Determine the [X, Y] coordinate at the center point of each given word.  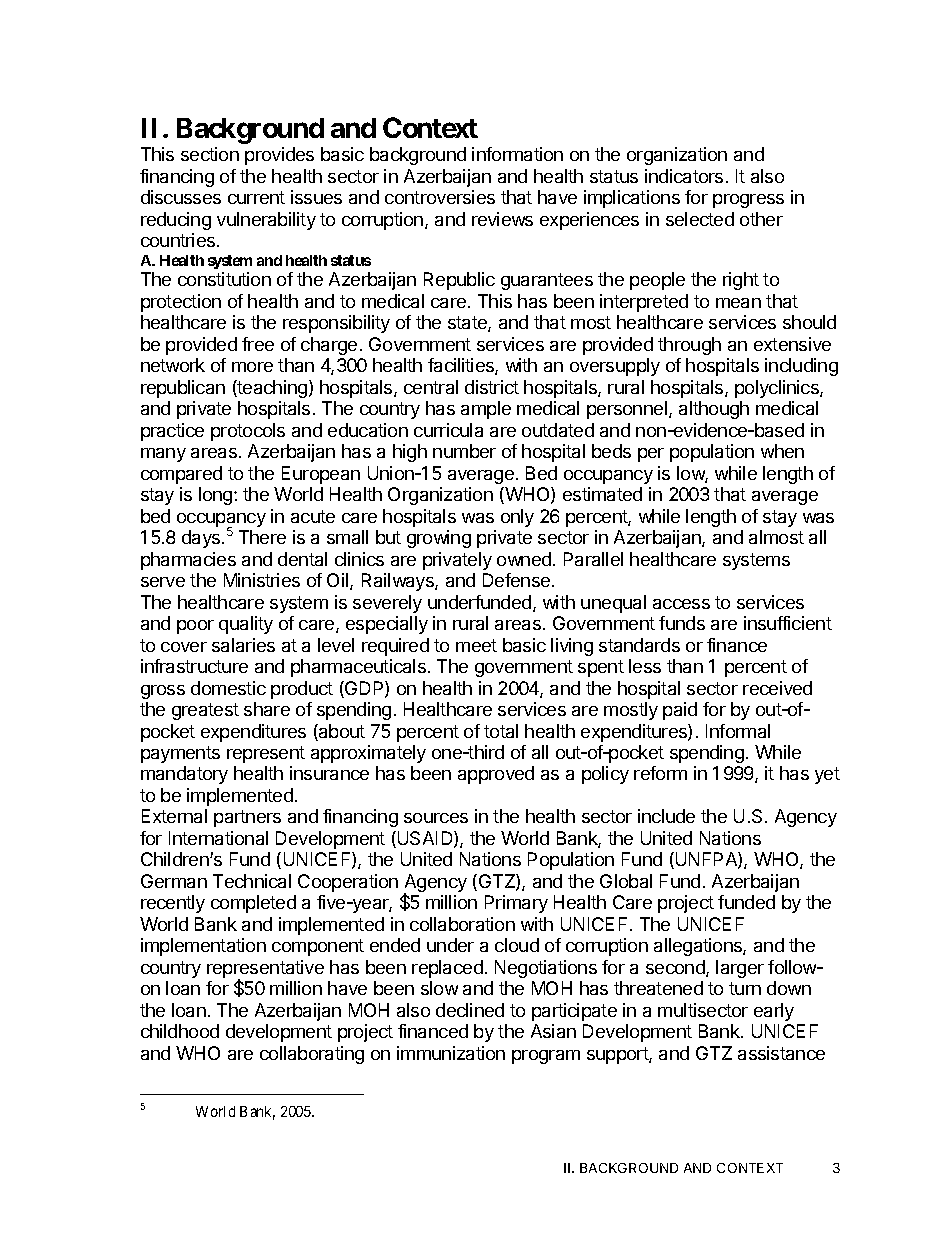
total [501, 731]
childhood [180, 1031]
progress [748, 201]
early [774, 1012]
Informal [738, 731]
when [782, 451]
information [517, 154]
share [267, 709]
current [256, 197]
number [464, 451]
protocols [248, 432]
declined [470, 1010]
